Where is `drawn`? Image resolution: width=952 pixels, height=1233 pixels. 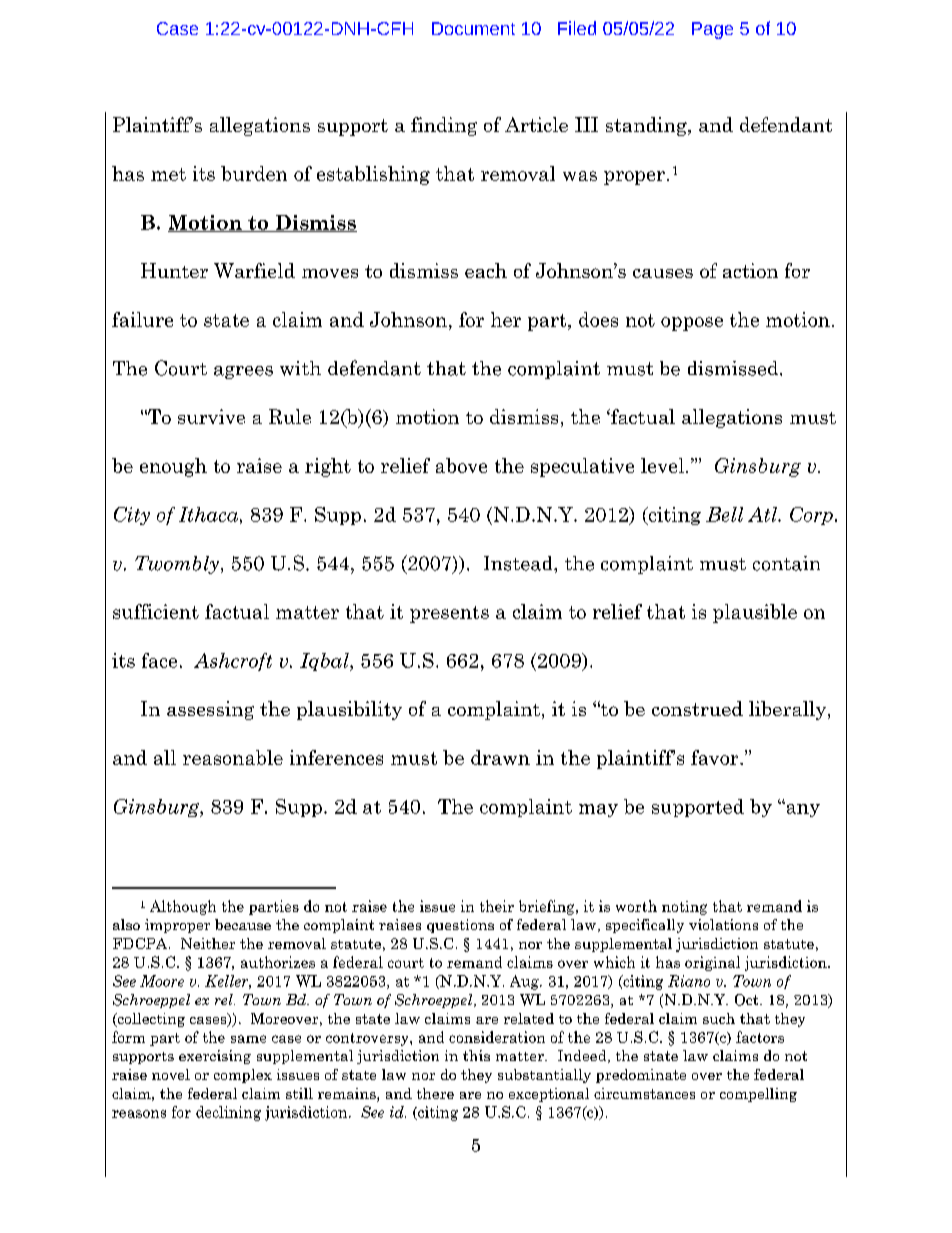 drawn is located at coordinates (500, 757).
